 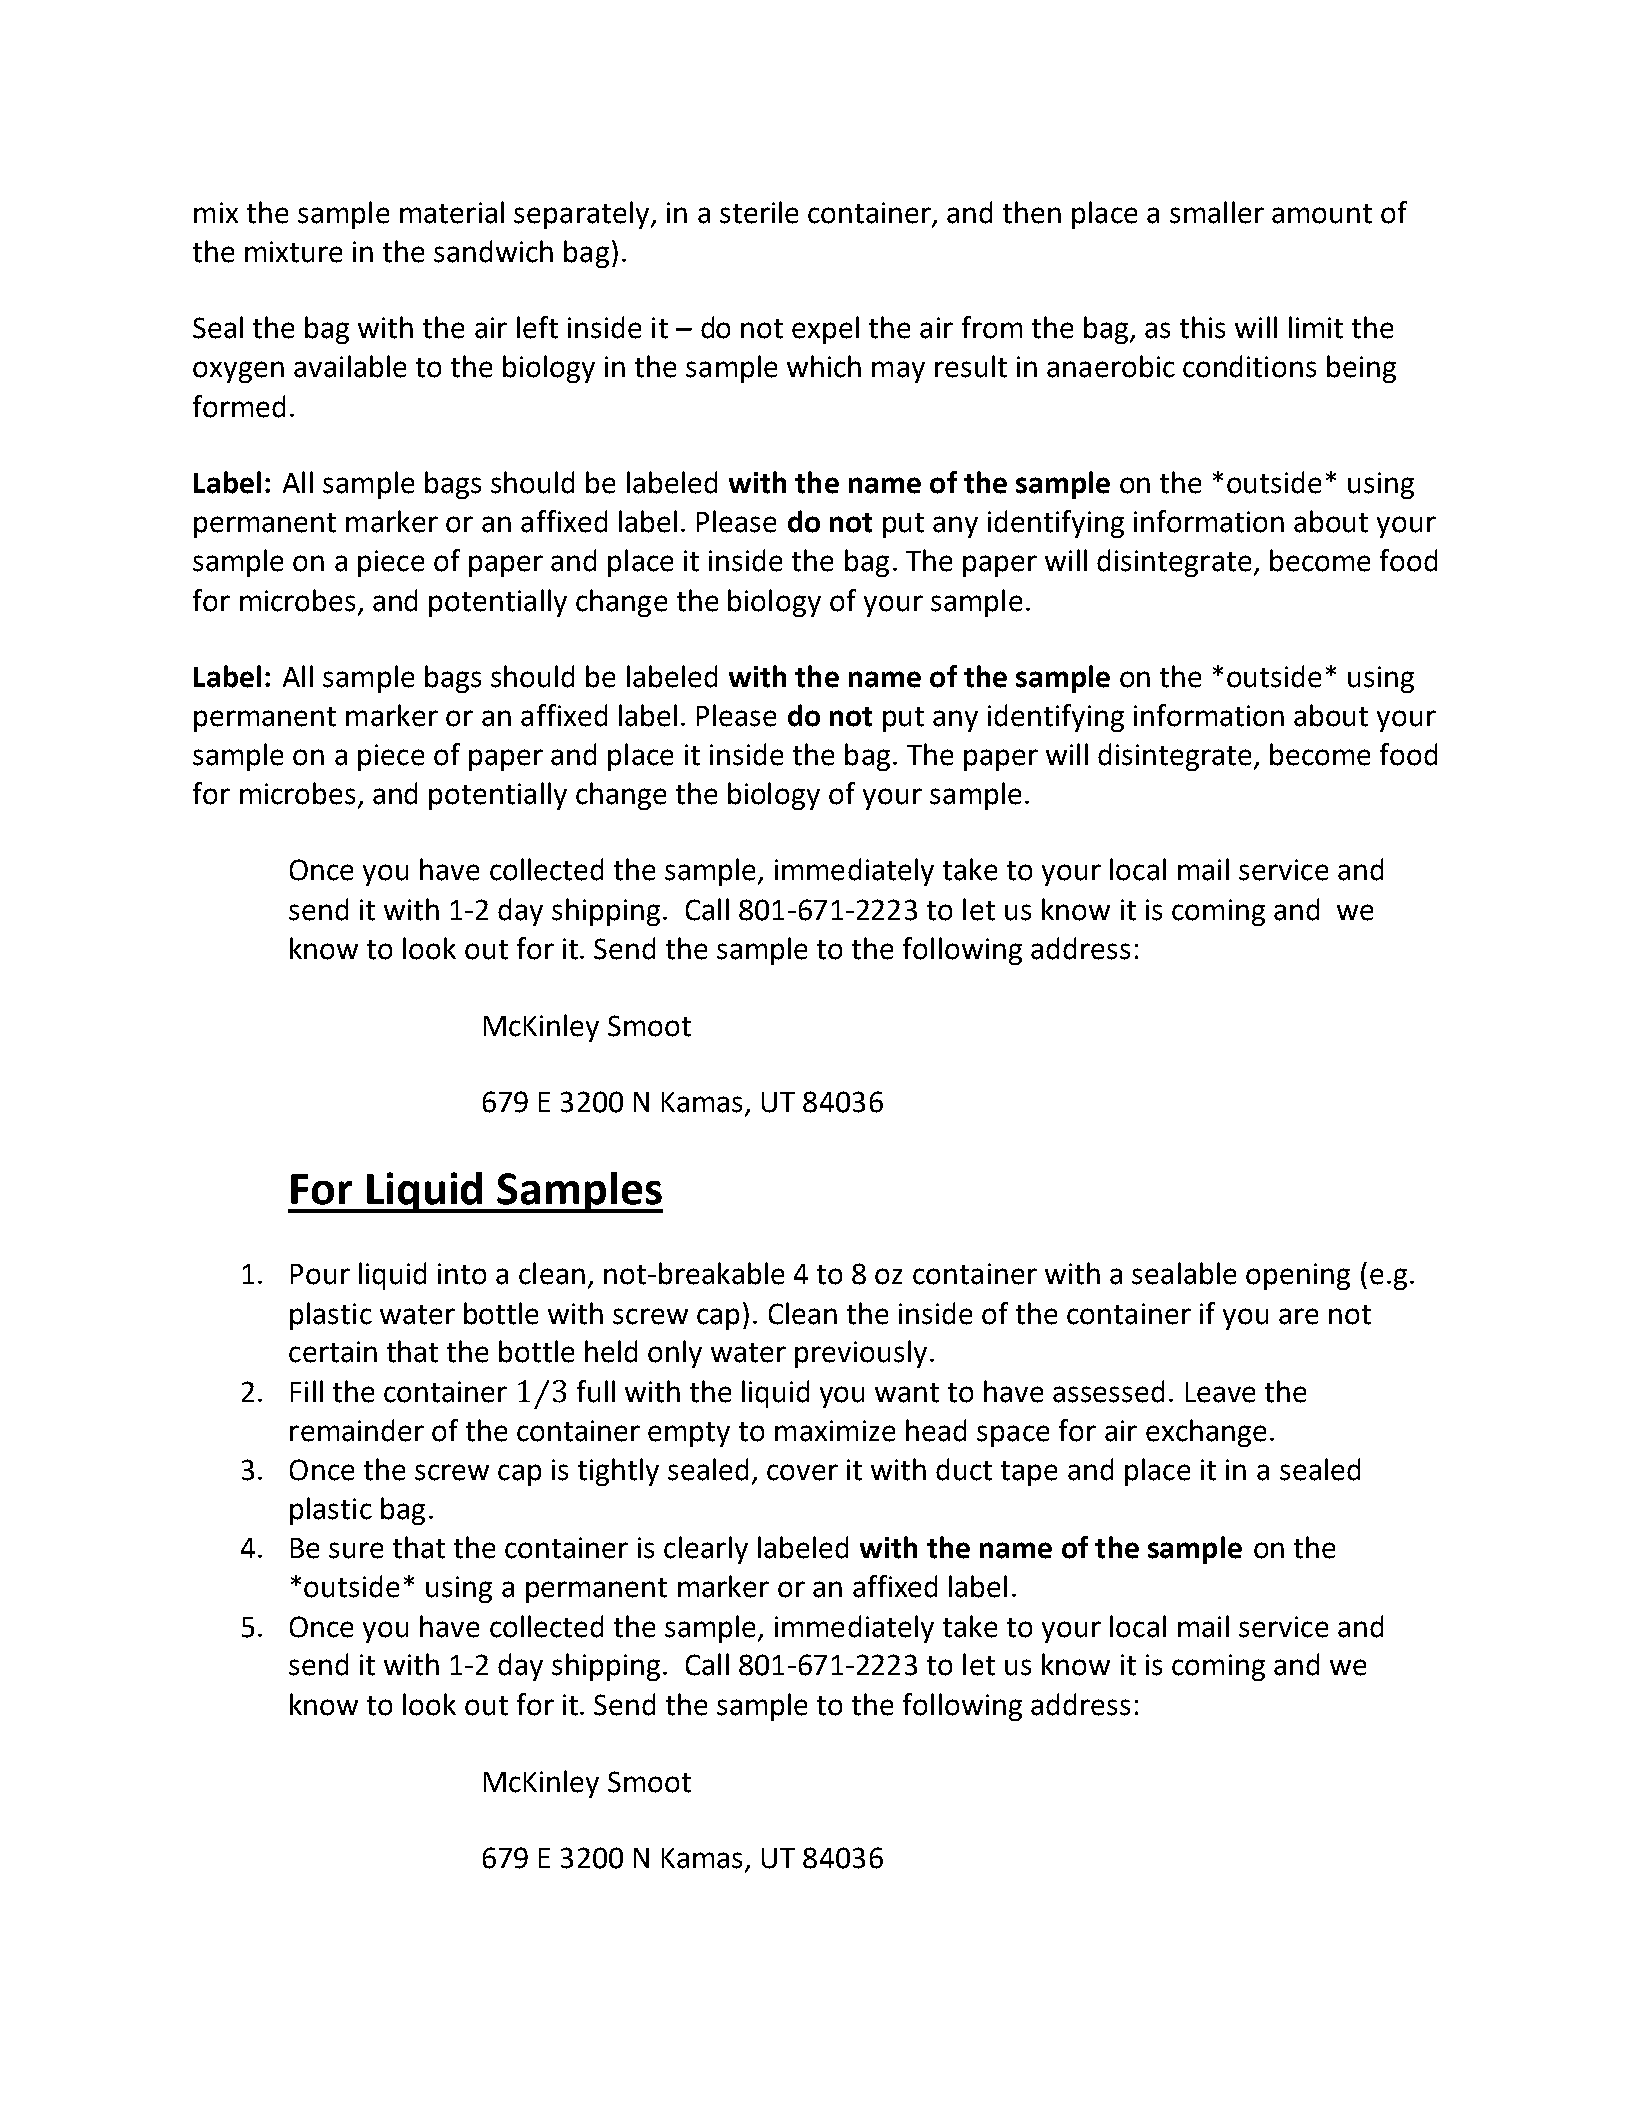 What do you see at coordinates (759, 212) in the page?
I see `sterile` at bounding box center [759, 212].
